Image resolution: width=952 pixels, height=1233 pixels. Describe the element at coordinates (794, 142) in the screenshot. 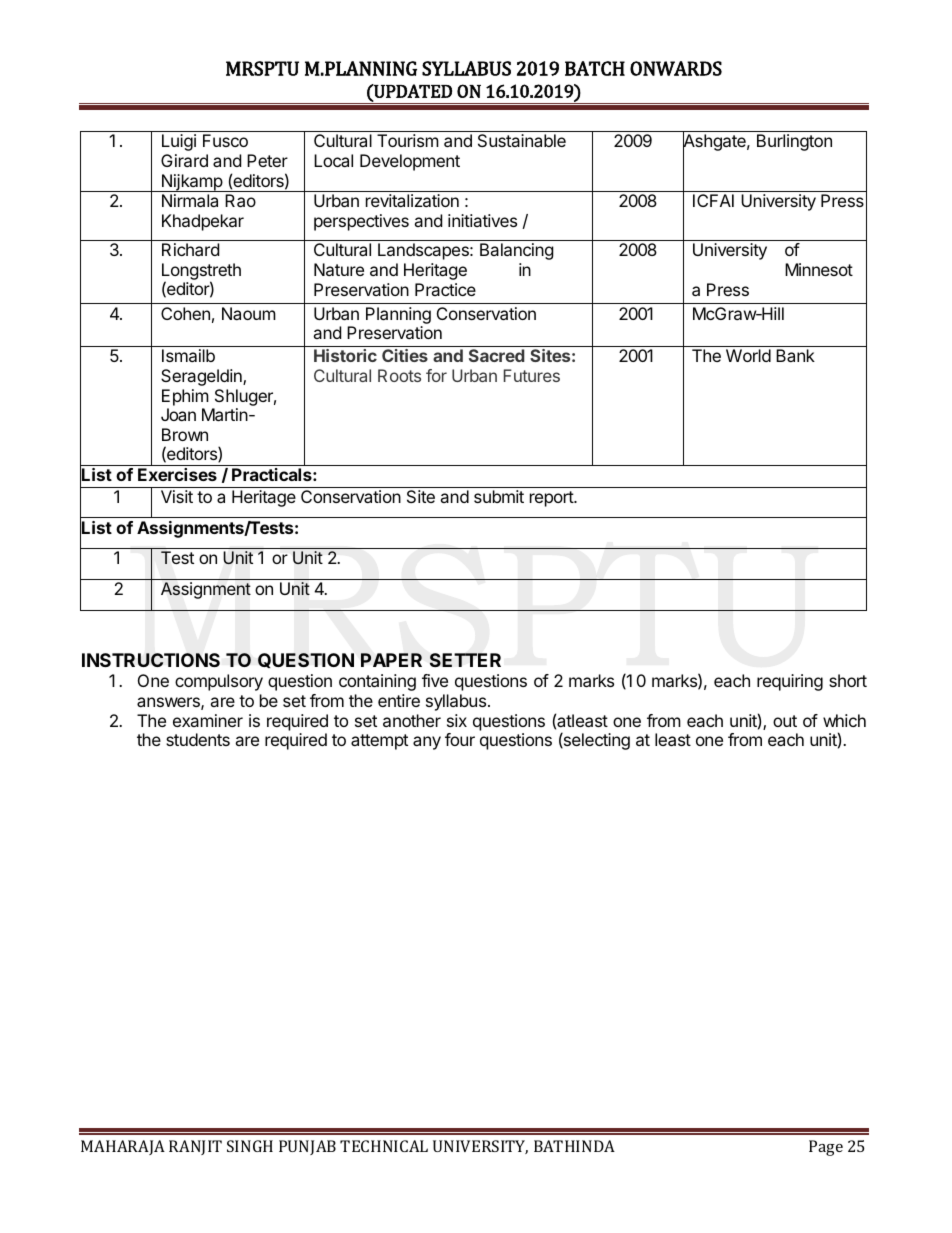

I see `Burlington` at that location.
